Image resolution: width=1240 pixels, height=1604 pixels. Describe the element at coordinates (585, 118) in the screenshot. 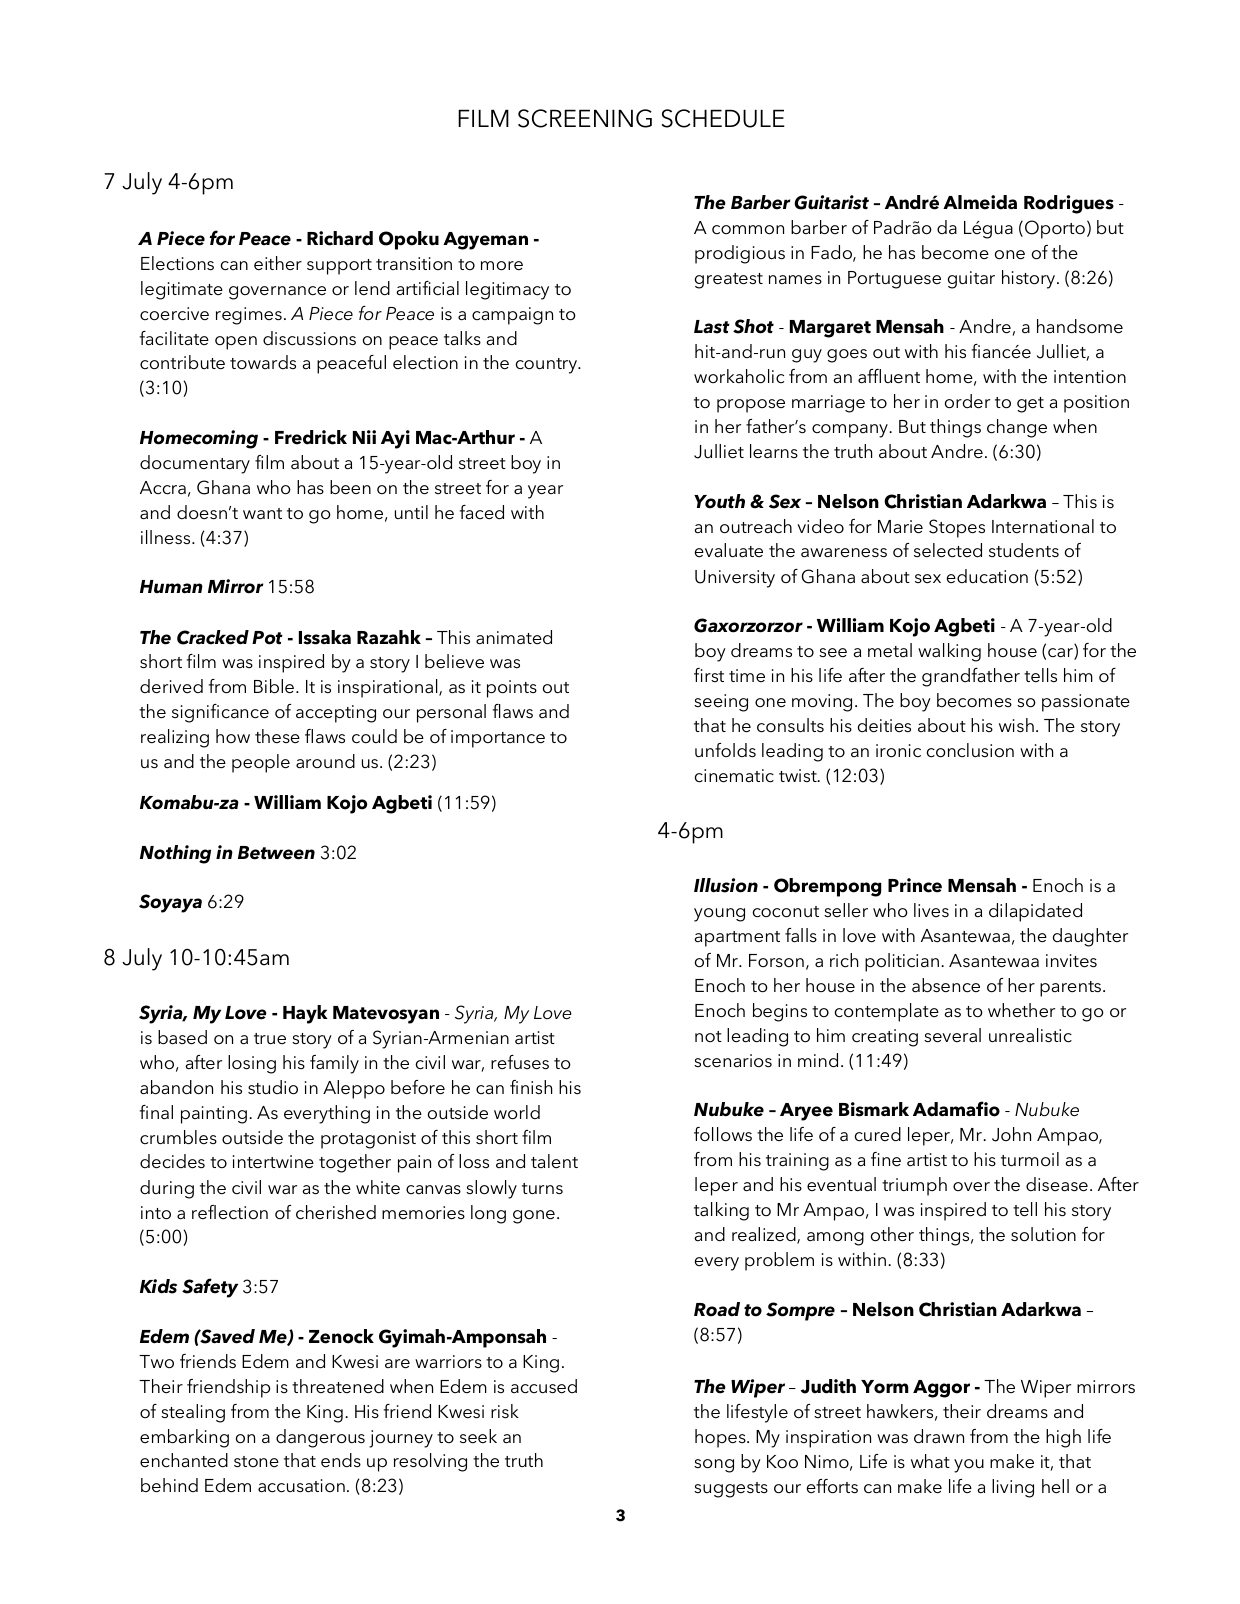

I see `SCREENING` at that location.
